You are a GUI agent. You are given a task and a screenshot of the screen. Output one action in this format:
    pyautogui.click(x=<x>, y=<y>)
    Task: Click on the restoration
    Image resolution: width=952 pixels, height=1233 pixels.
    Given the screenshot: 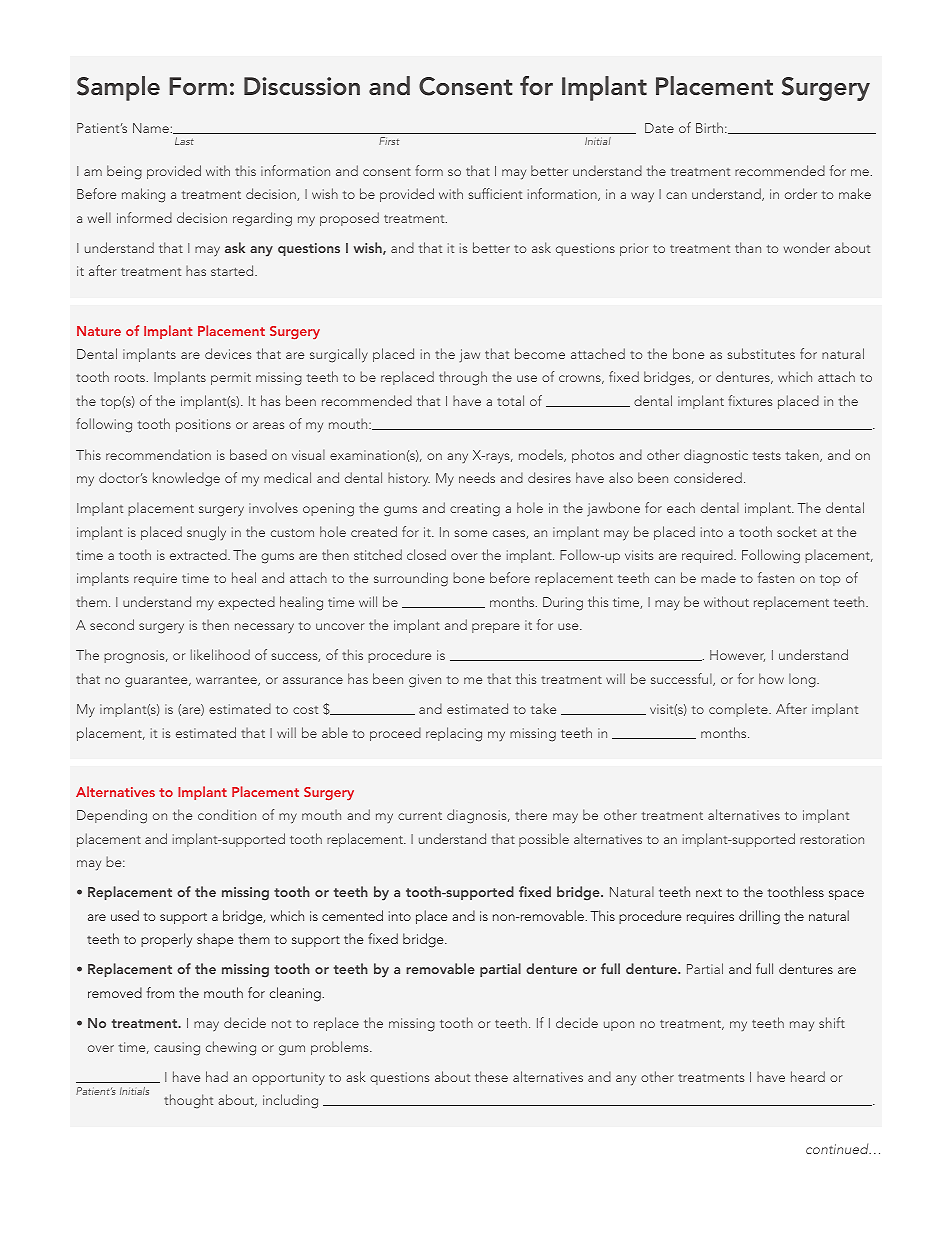 What is the action you would take?
    pyautogui.click(x=832, y=839)
